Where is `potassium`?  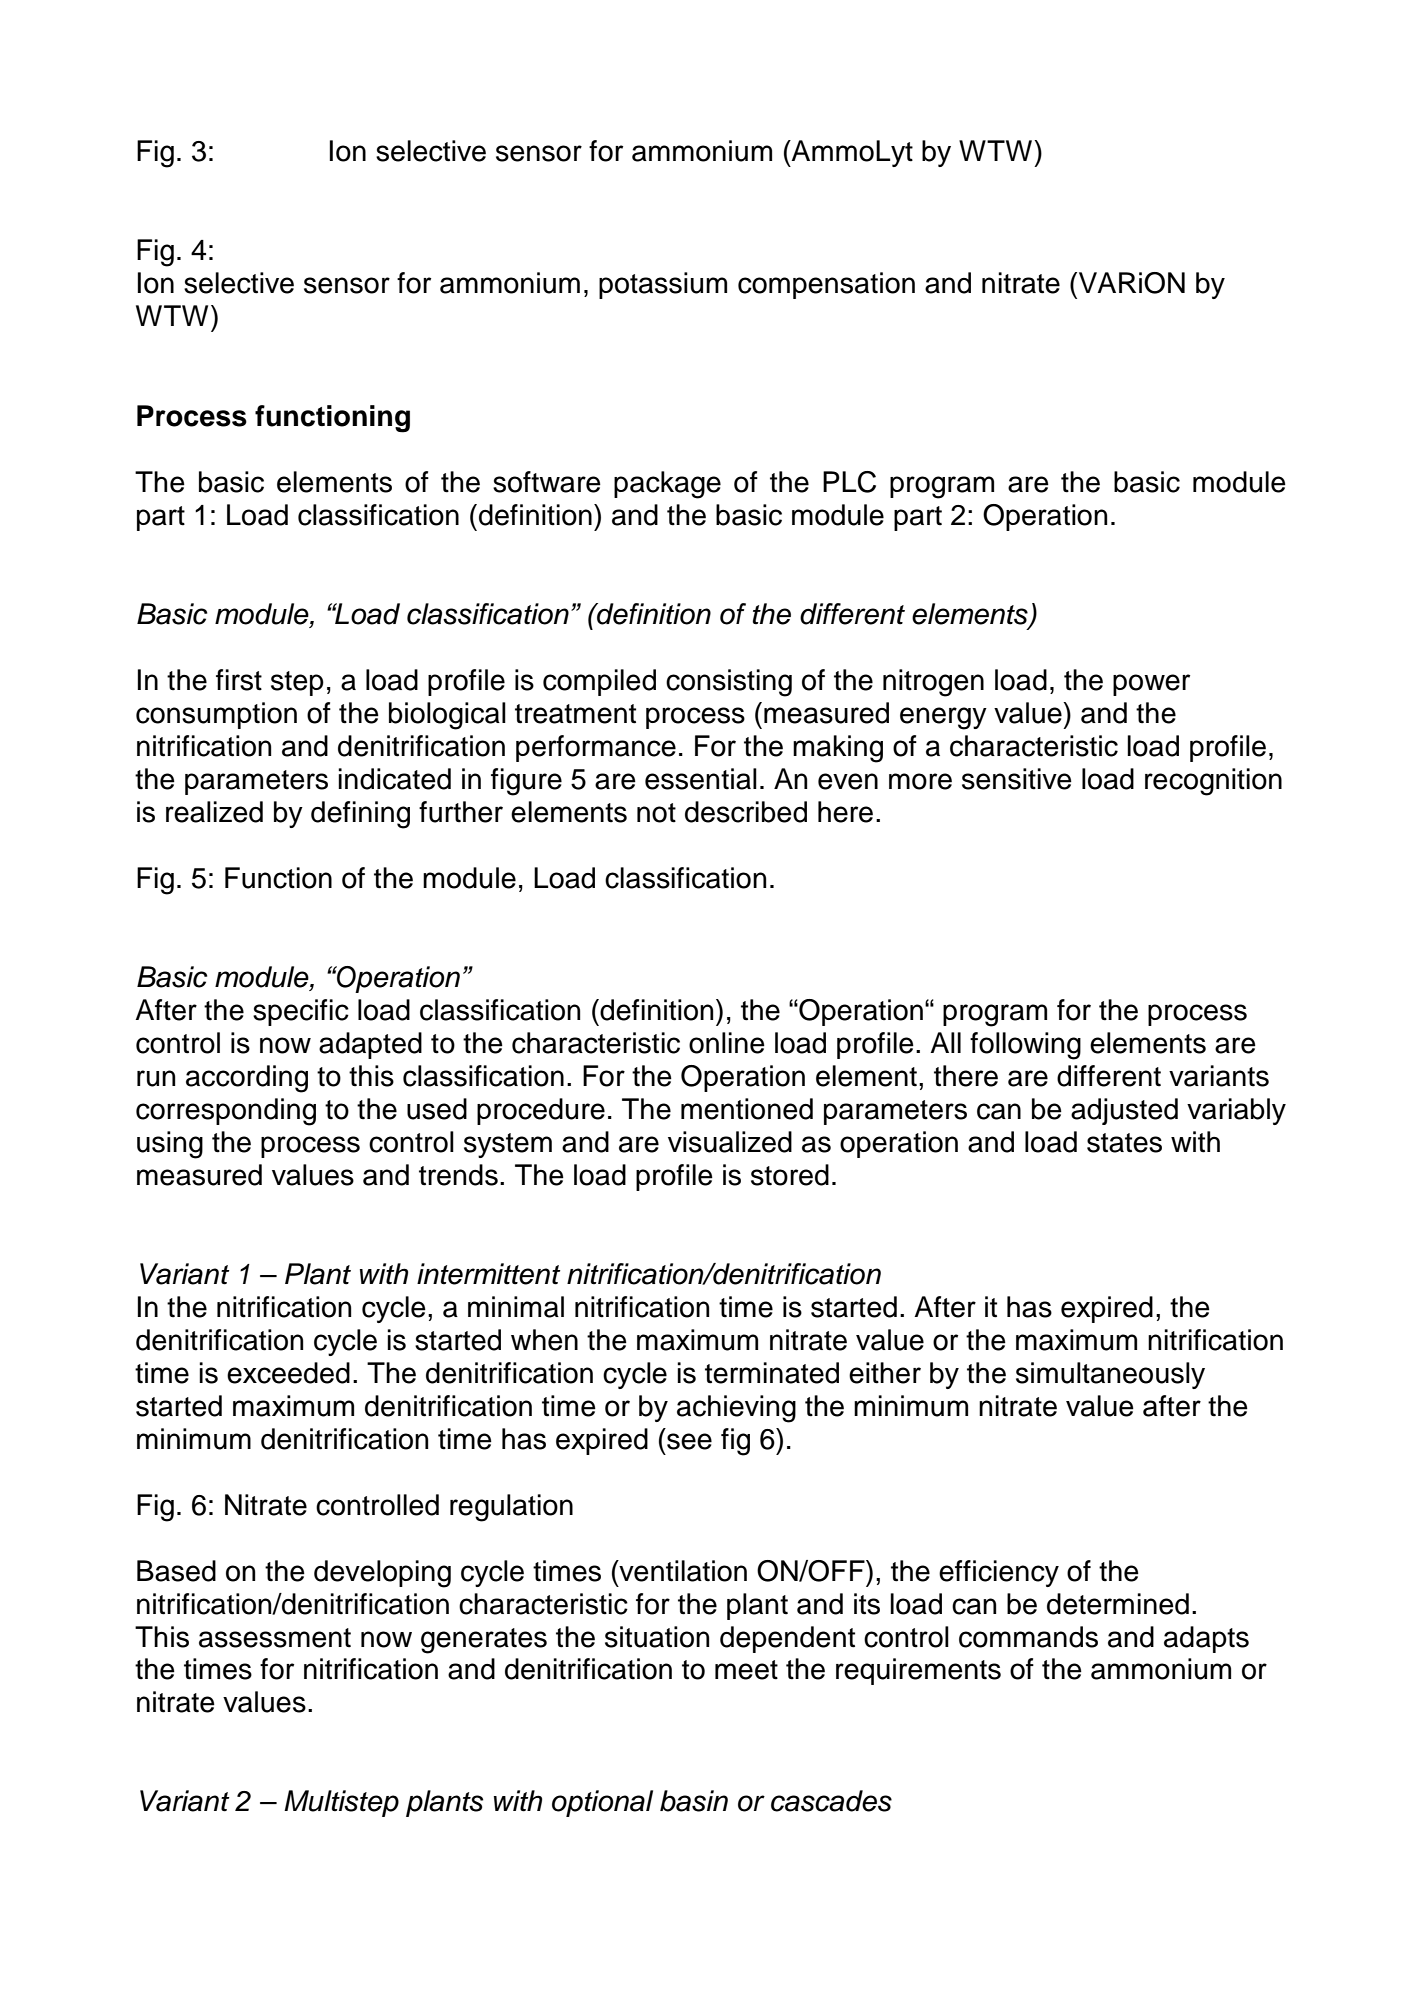
potassium is located at coordinates (663, 285).
